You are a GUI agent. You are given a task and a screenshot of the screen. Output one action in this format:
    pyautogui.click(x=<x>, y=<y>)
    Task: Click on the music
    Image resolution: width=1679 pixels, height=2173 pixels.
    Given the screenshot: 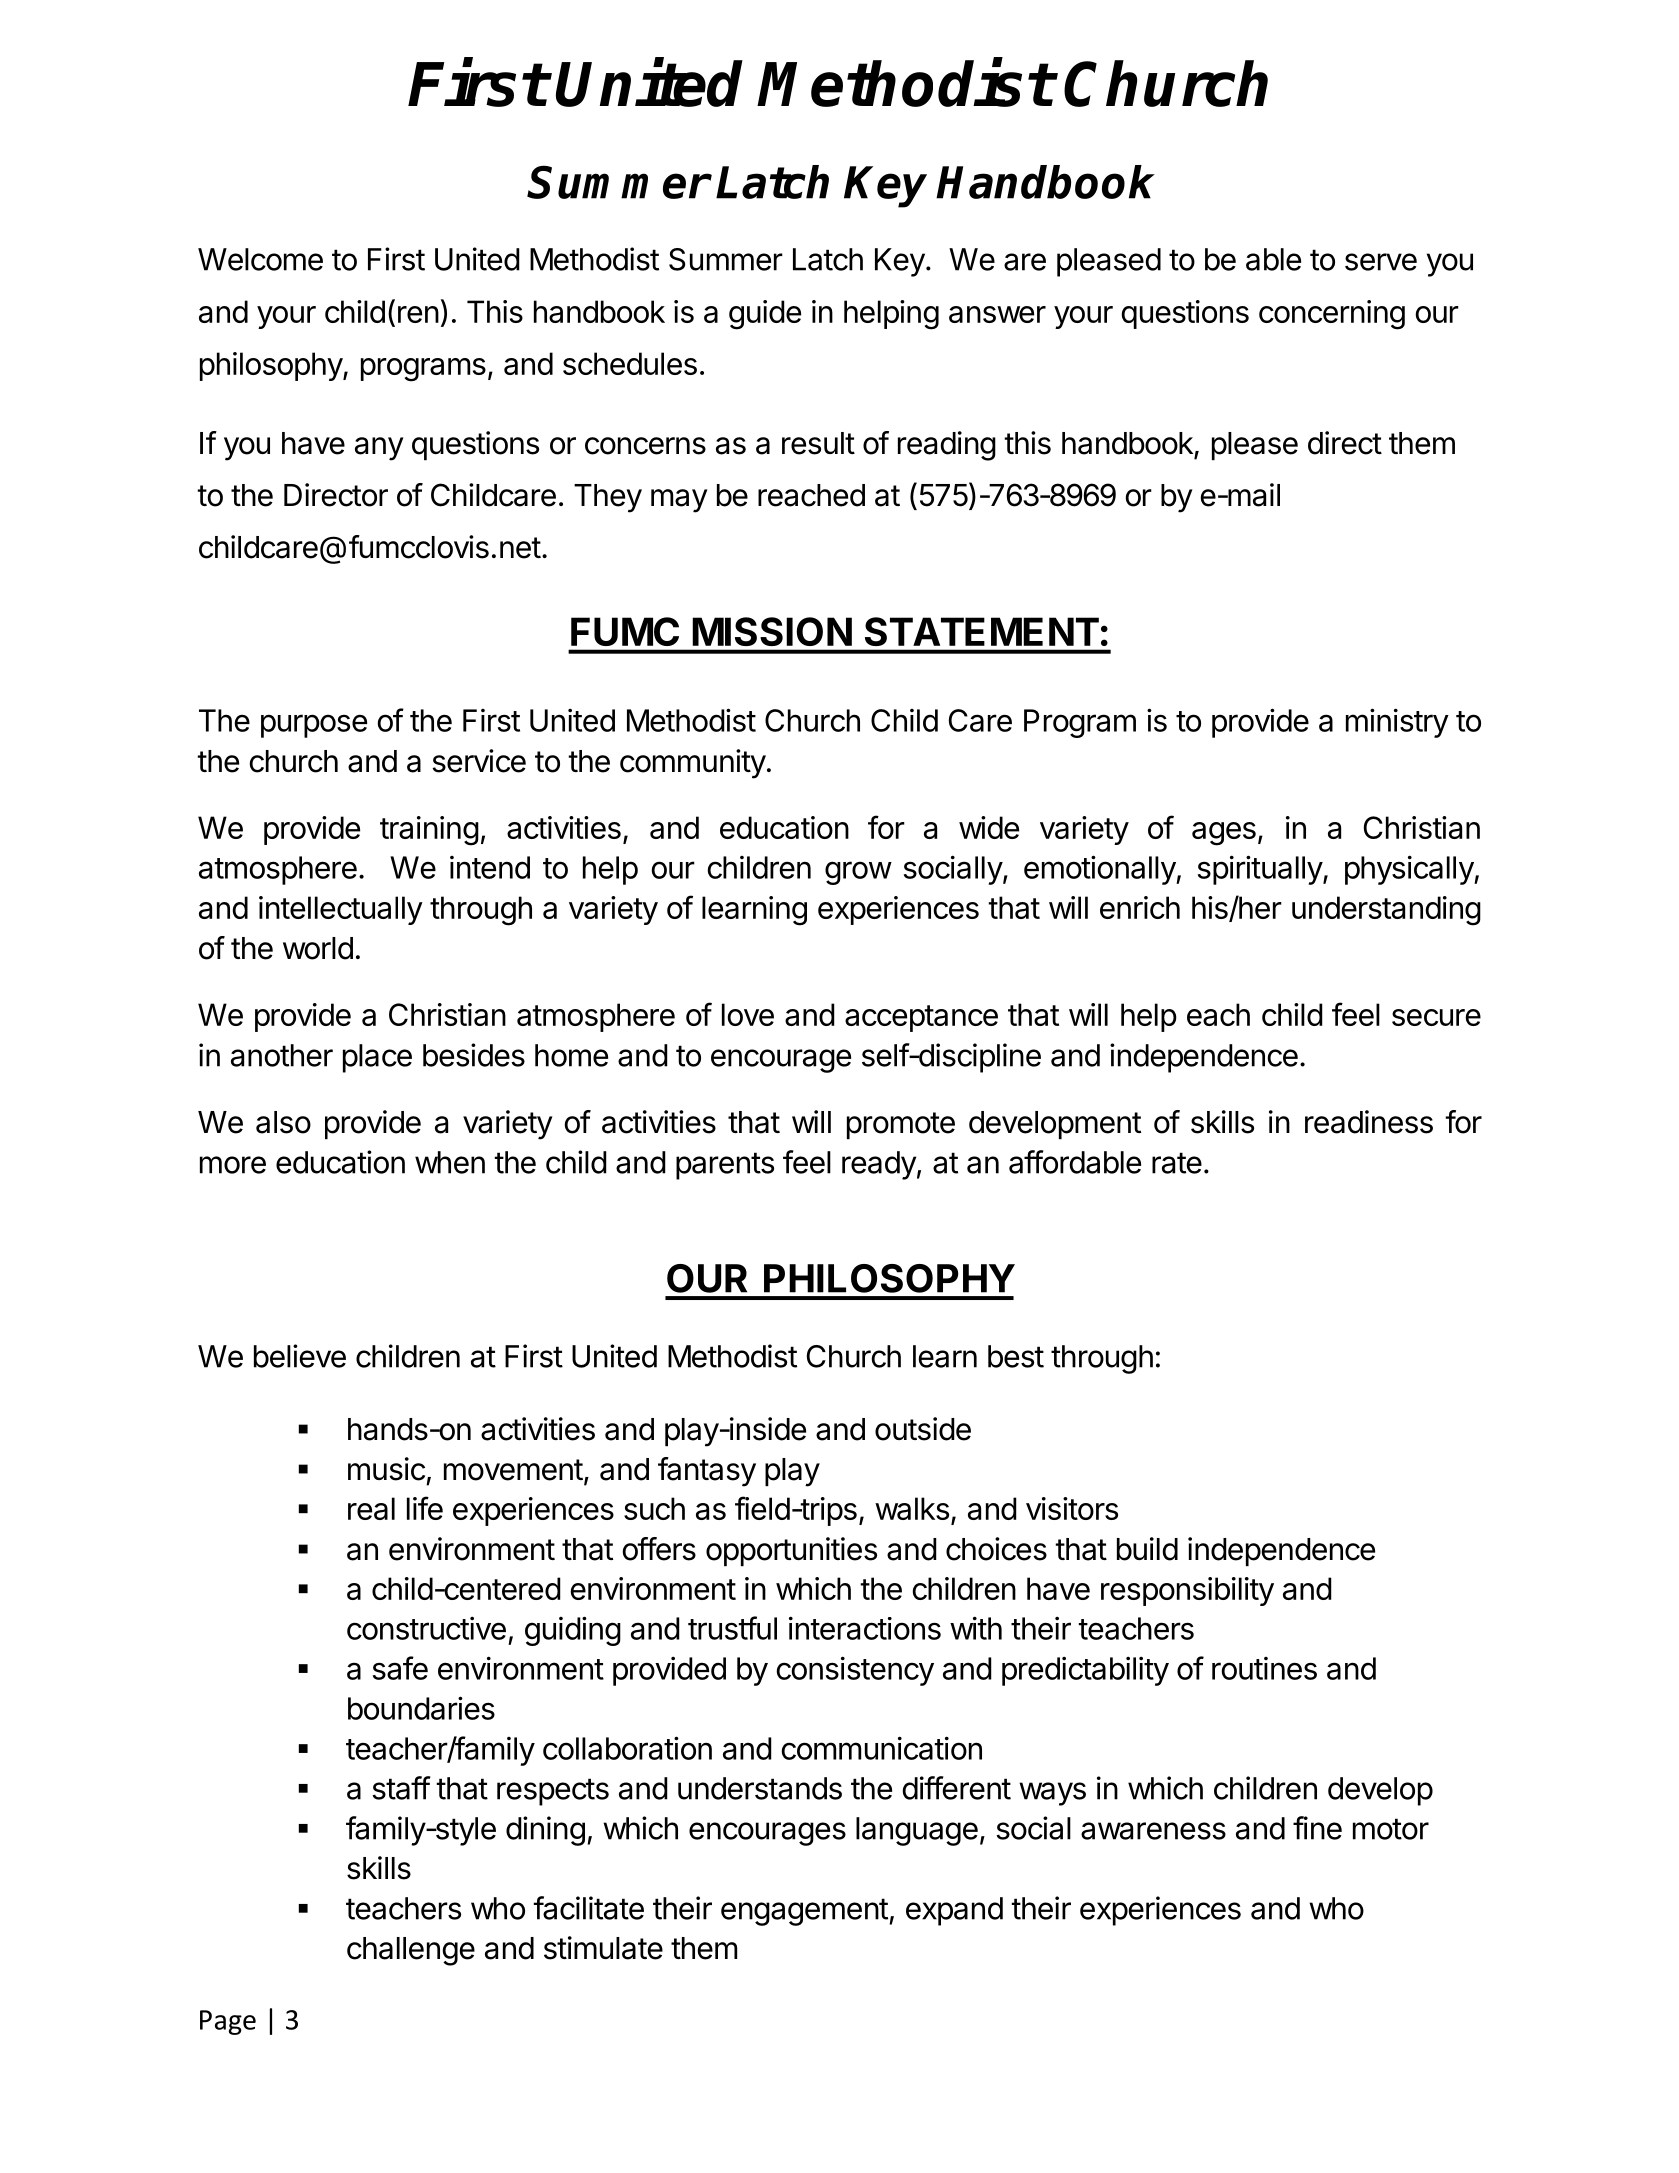 What is the action you would take?
    pyautogui.click(x=386, y=1469)
